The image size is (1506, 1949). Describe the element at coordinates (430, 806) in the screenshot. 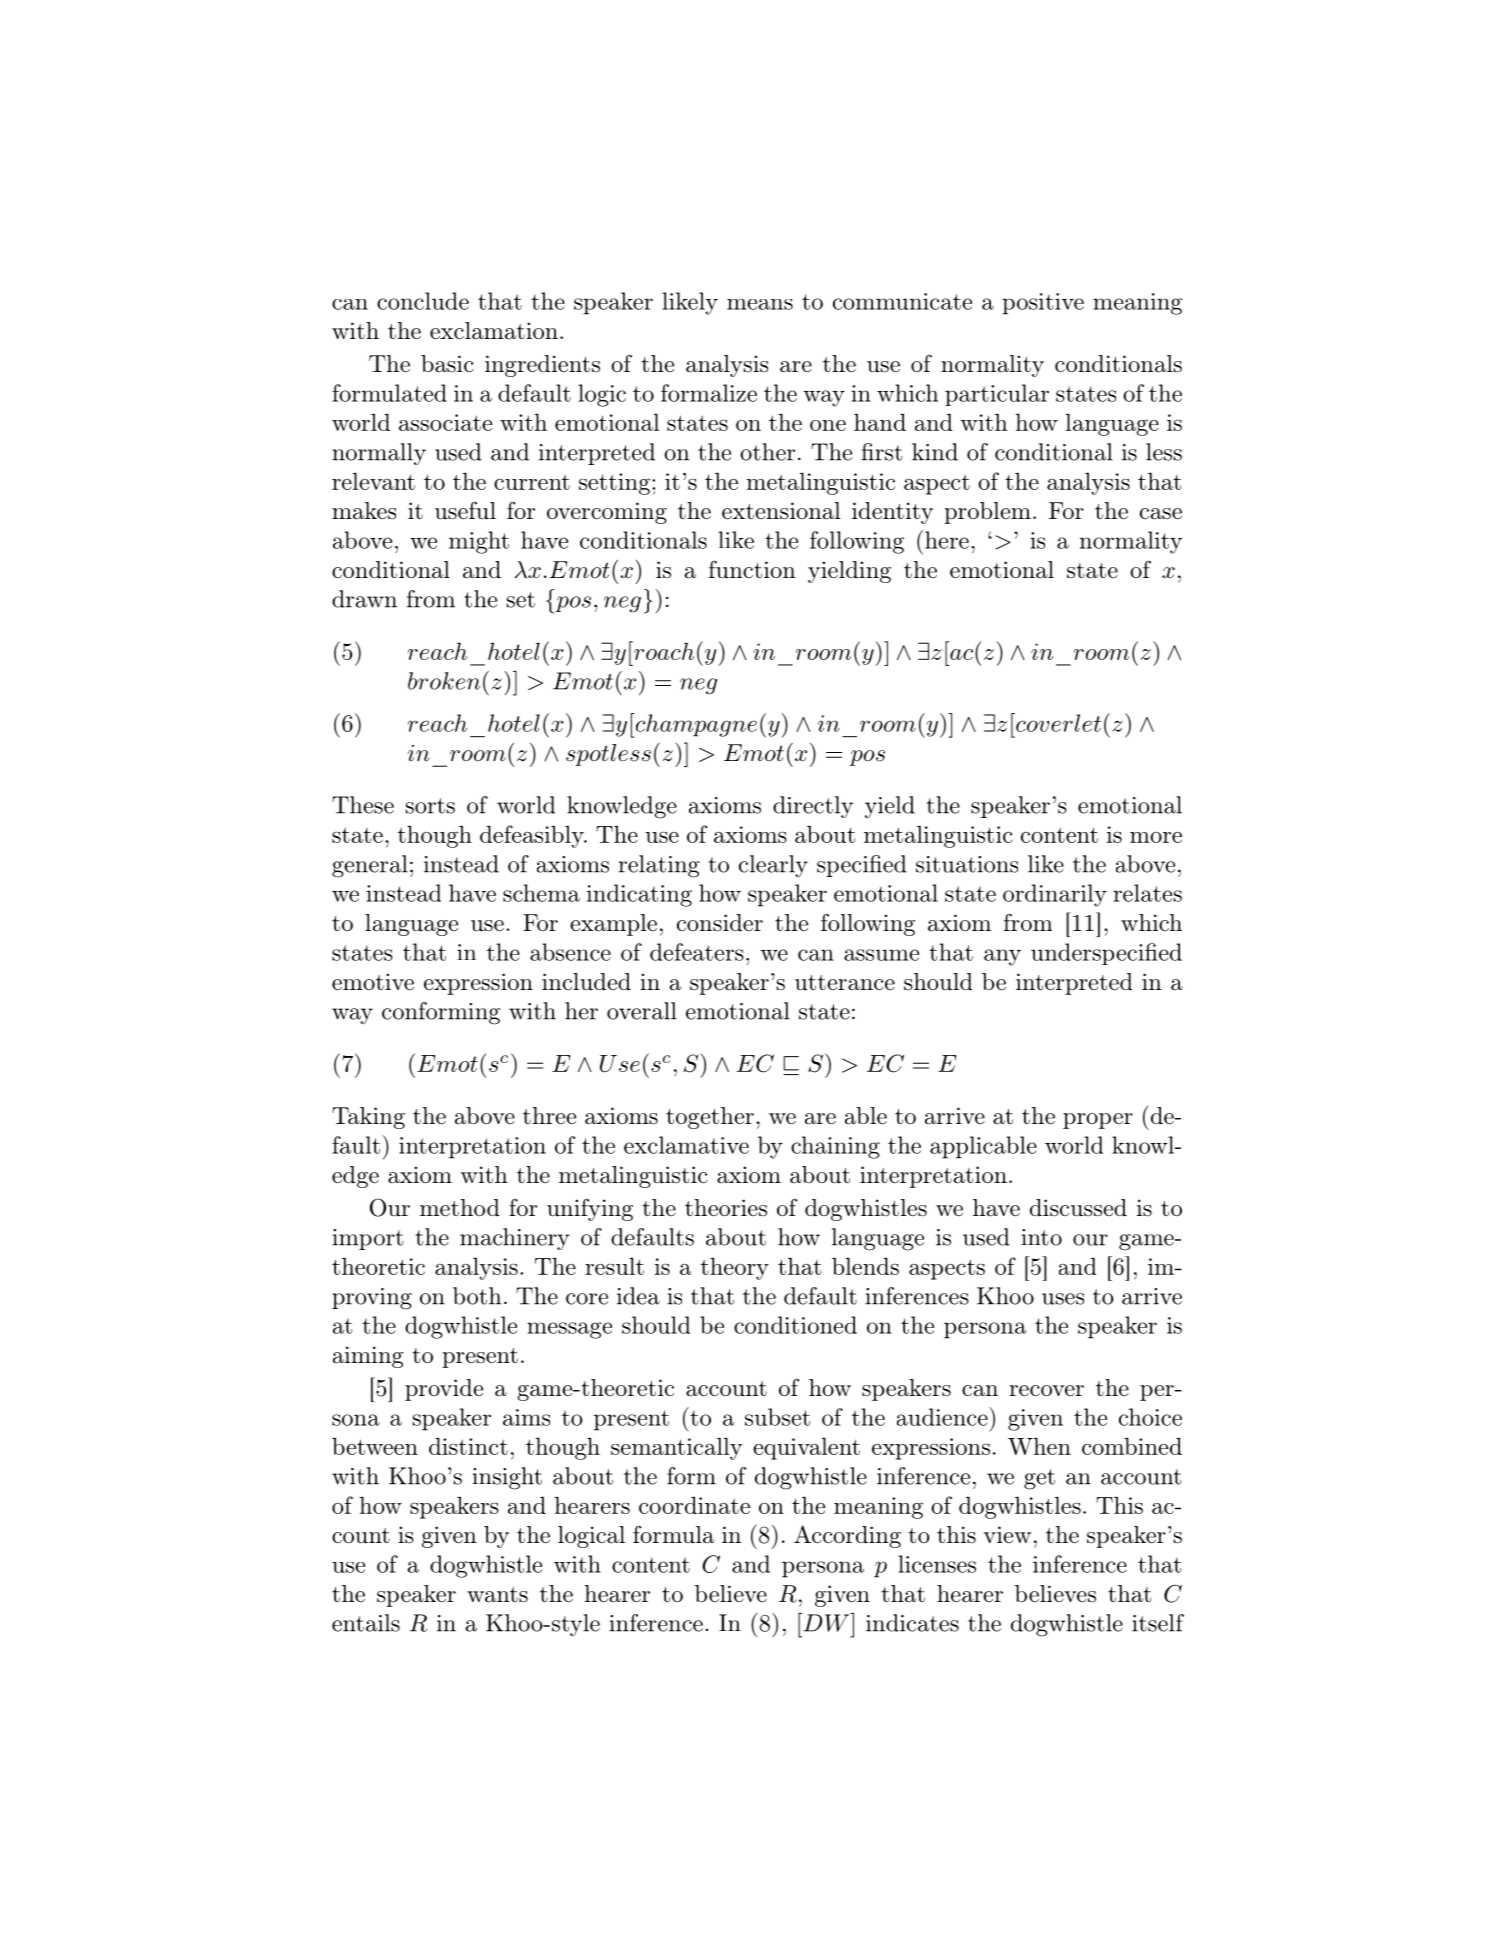

I see `sorts` at that location.
